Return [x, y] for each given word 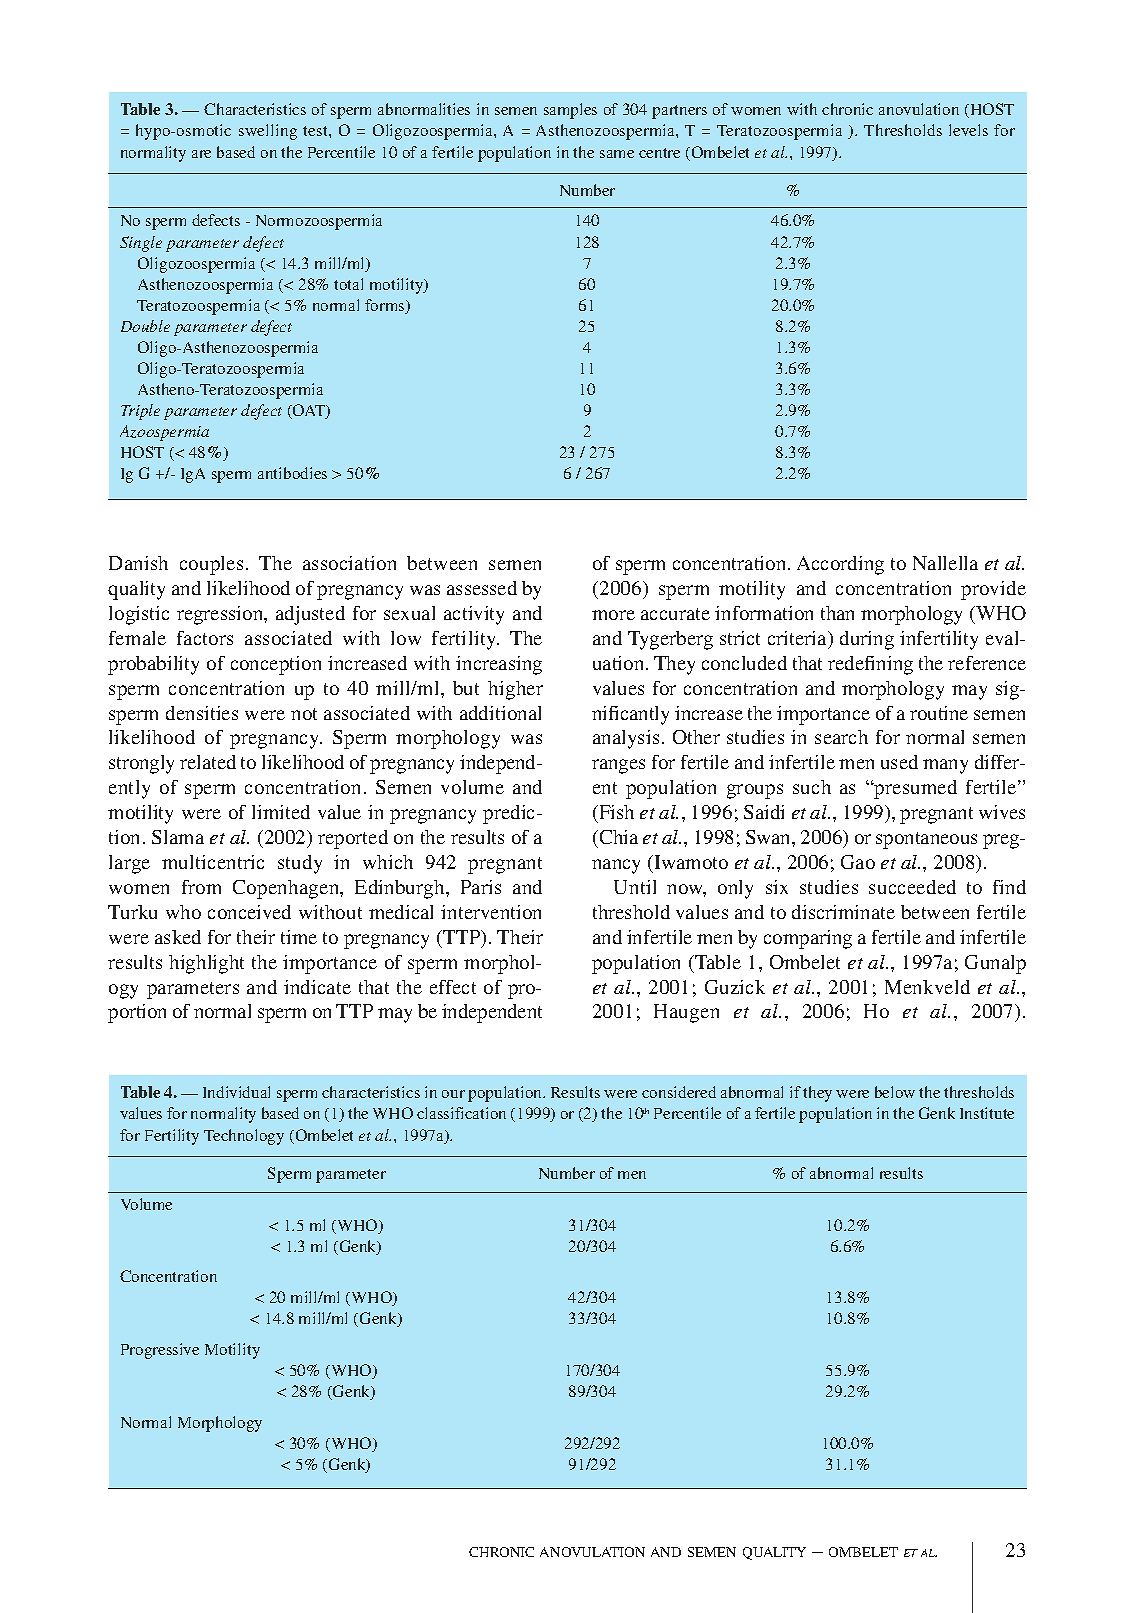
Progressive [160, 1351]
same [617, 154]
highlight [206, 964]
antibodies [292, 473]
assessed [482, 588]
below [895, 1092]
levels [968, 130]
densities [202, 713]
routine [939, 713]
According [840, 565]
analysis [626, 739]
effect [453, 987]
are [201, 154]
